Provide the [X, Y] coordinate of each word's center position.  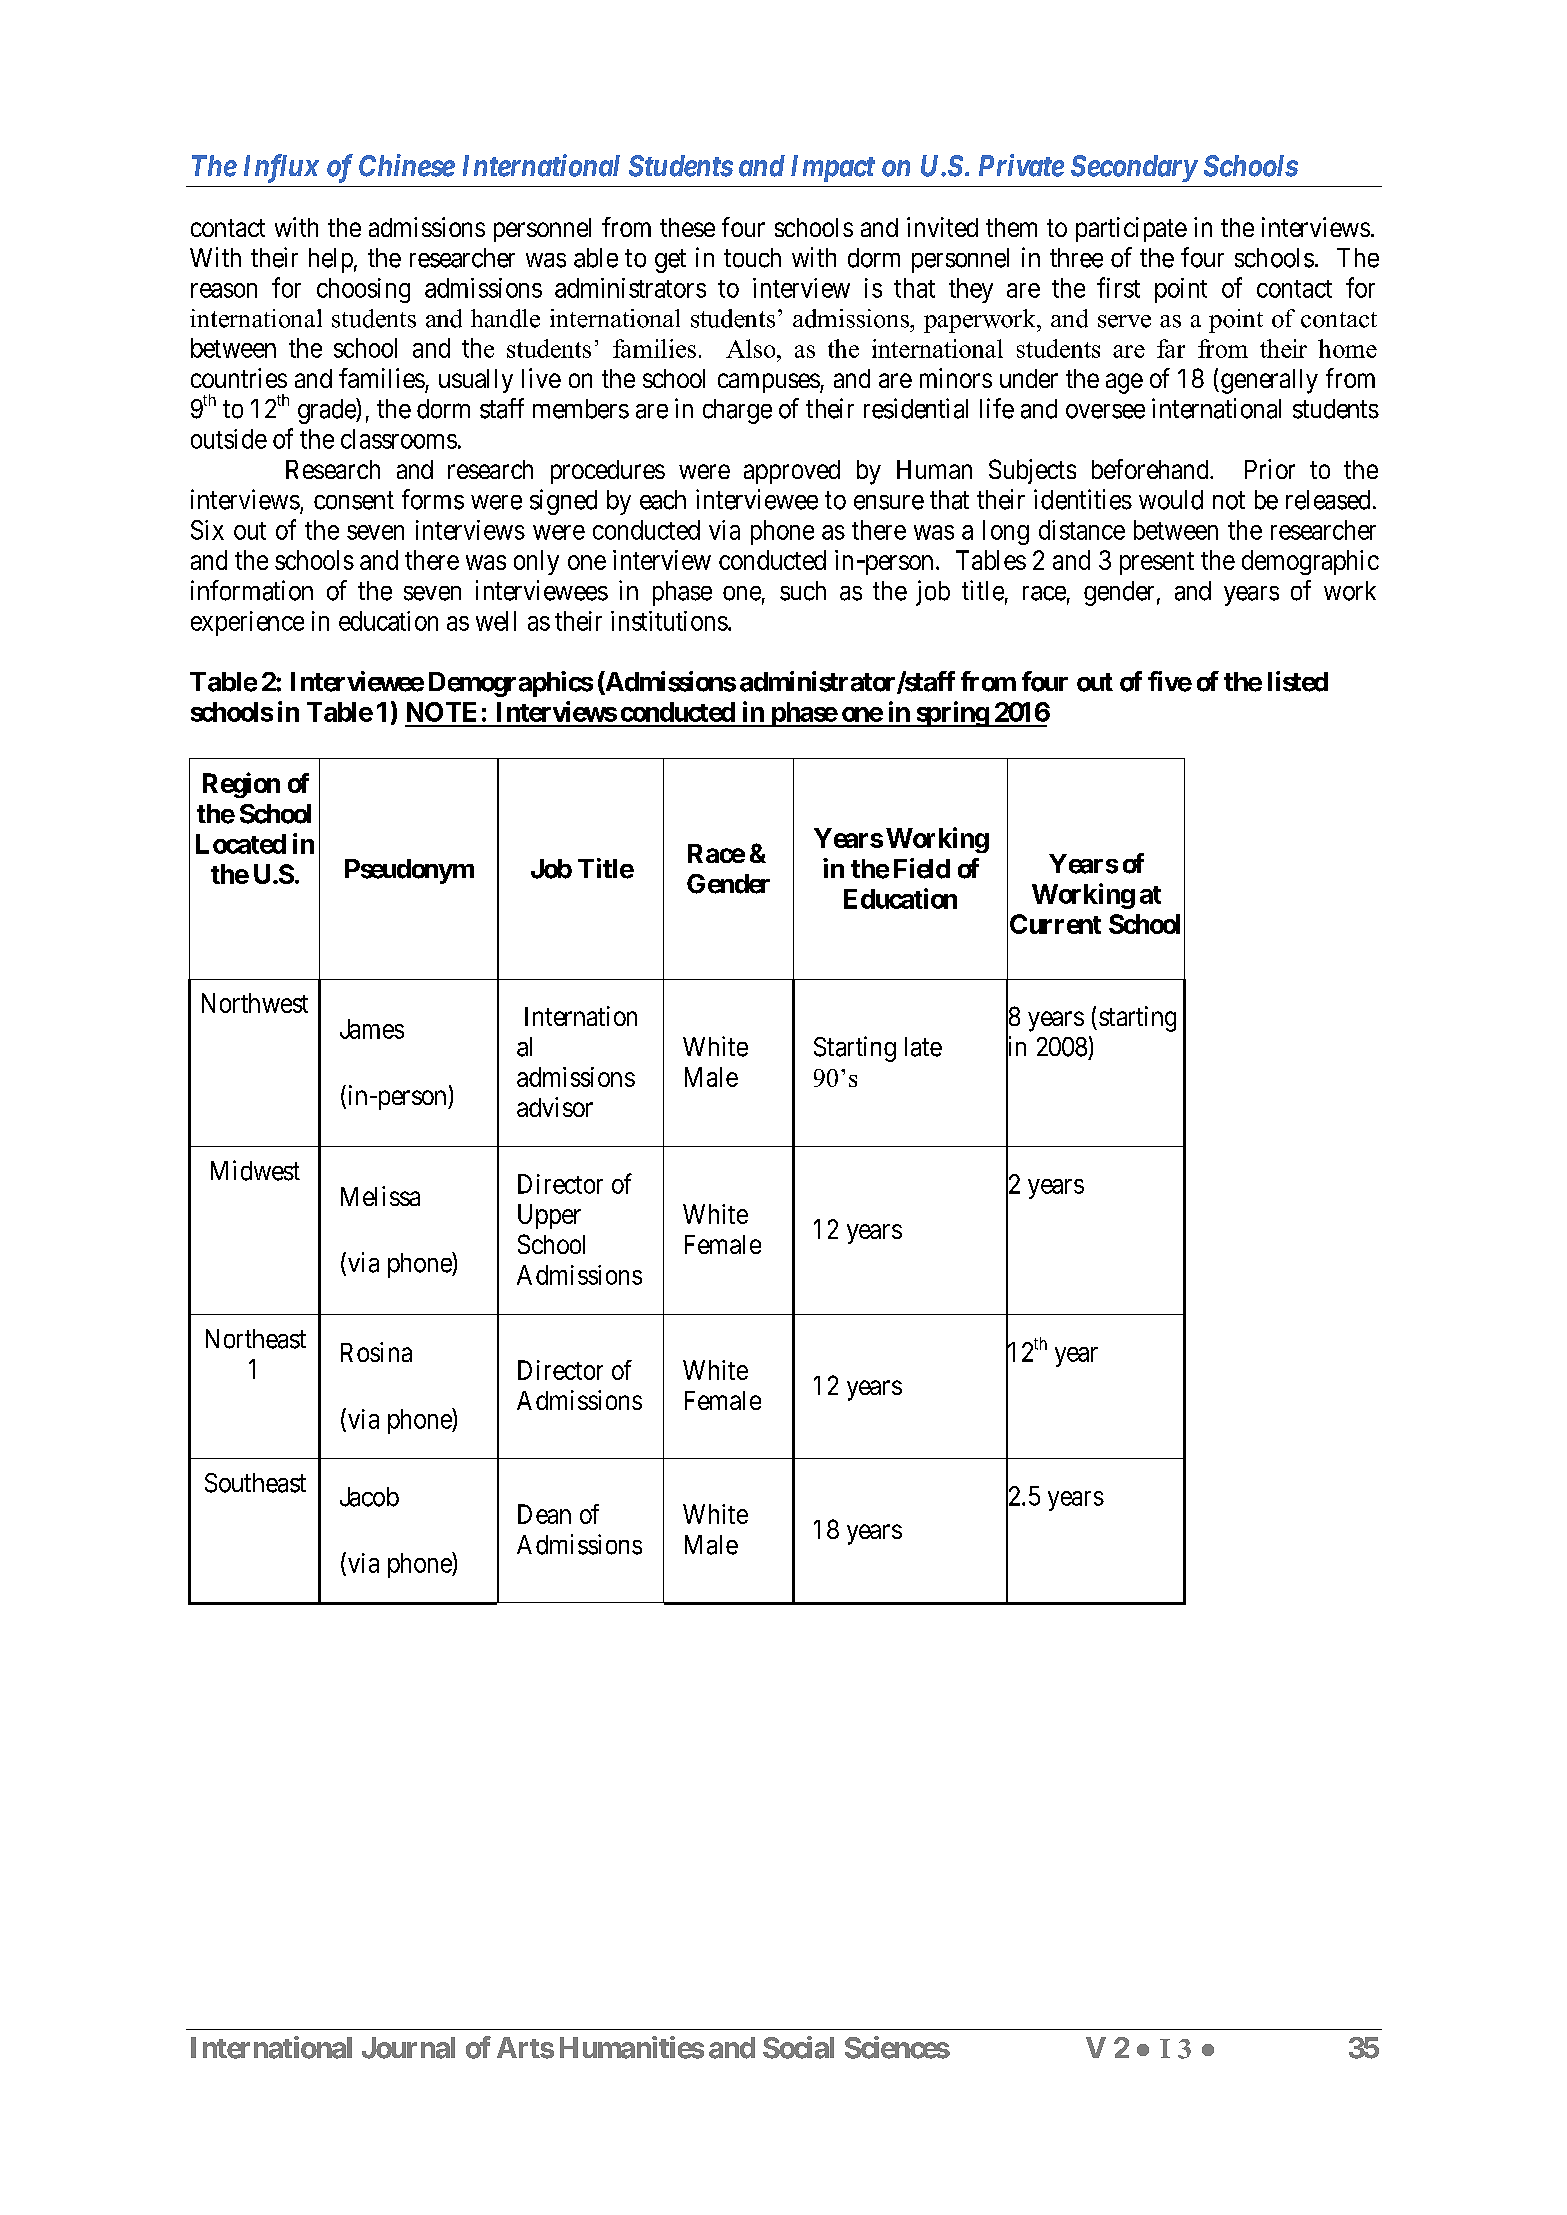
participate [1131, 229]
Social [798, 2047]
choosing [363, 290]
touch [752, 258]
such [803, 591]
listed [1298, 681]
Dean [544, 1514]
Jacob [369, 1497]
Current [1055, 924]
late [923, 1047]
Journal [408, 2048]
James [372, 1029]
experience [247, 623]
